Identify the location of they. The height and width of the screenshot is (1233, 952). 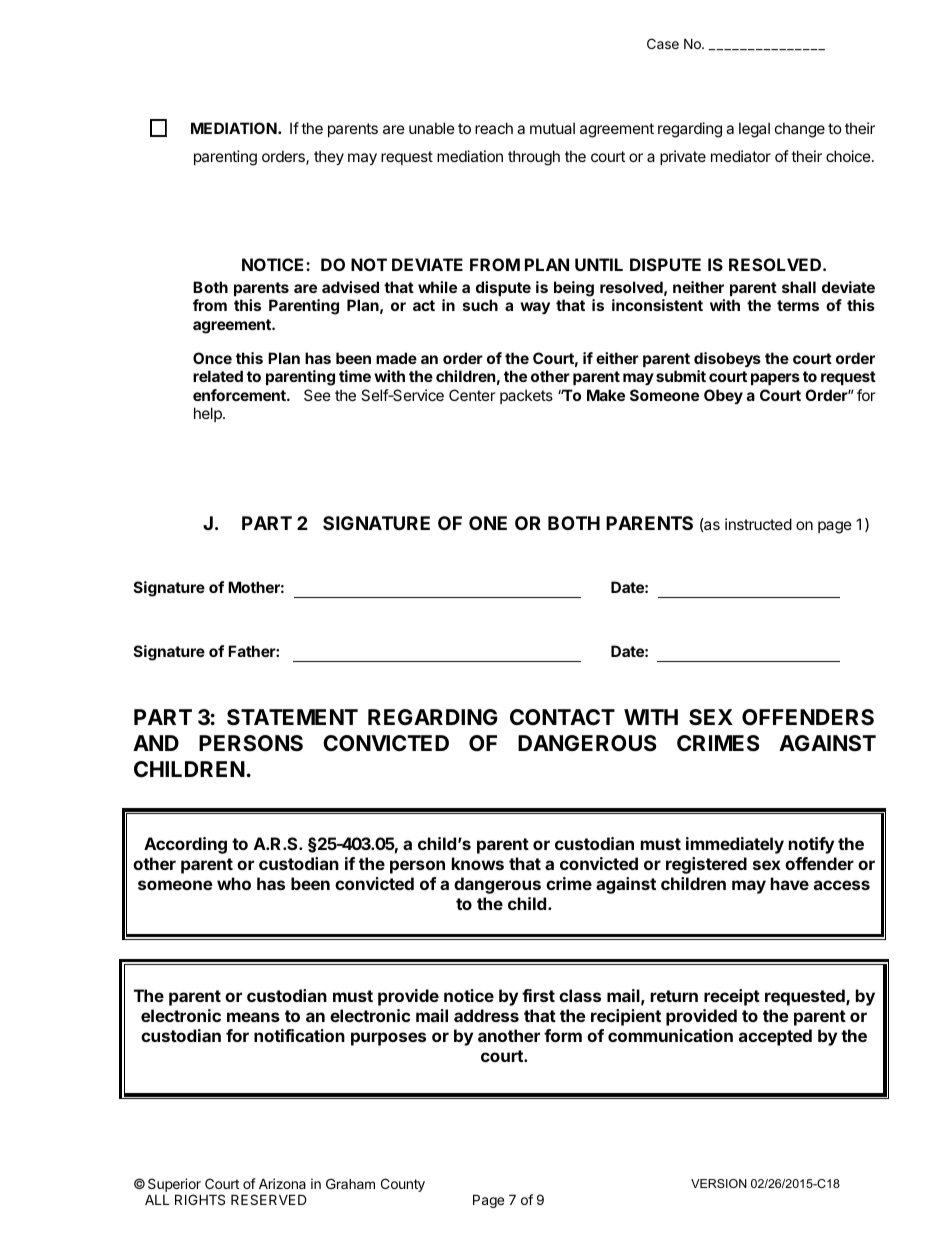
(329, 157).
